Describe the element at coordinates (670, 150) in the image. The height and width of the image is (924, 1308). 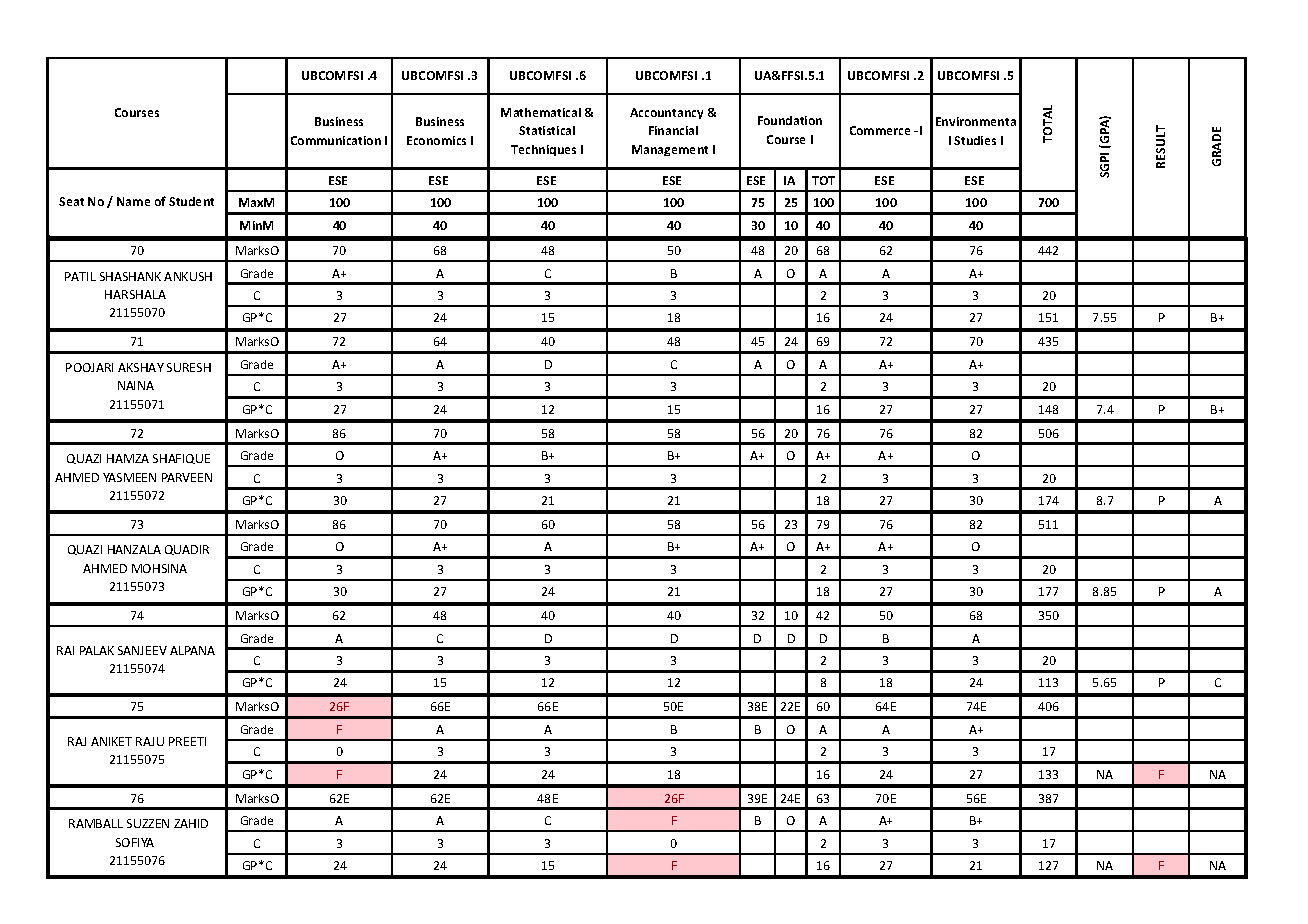
I see `Management` at that location.
